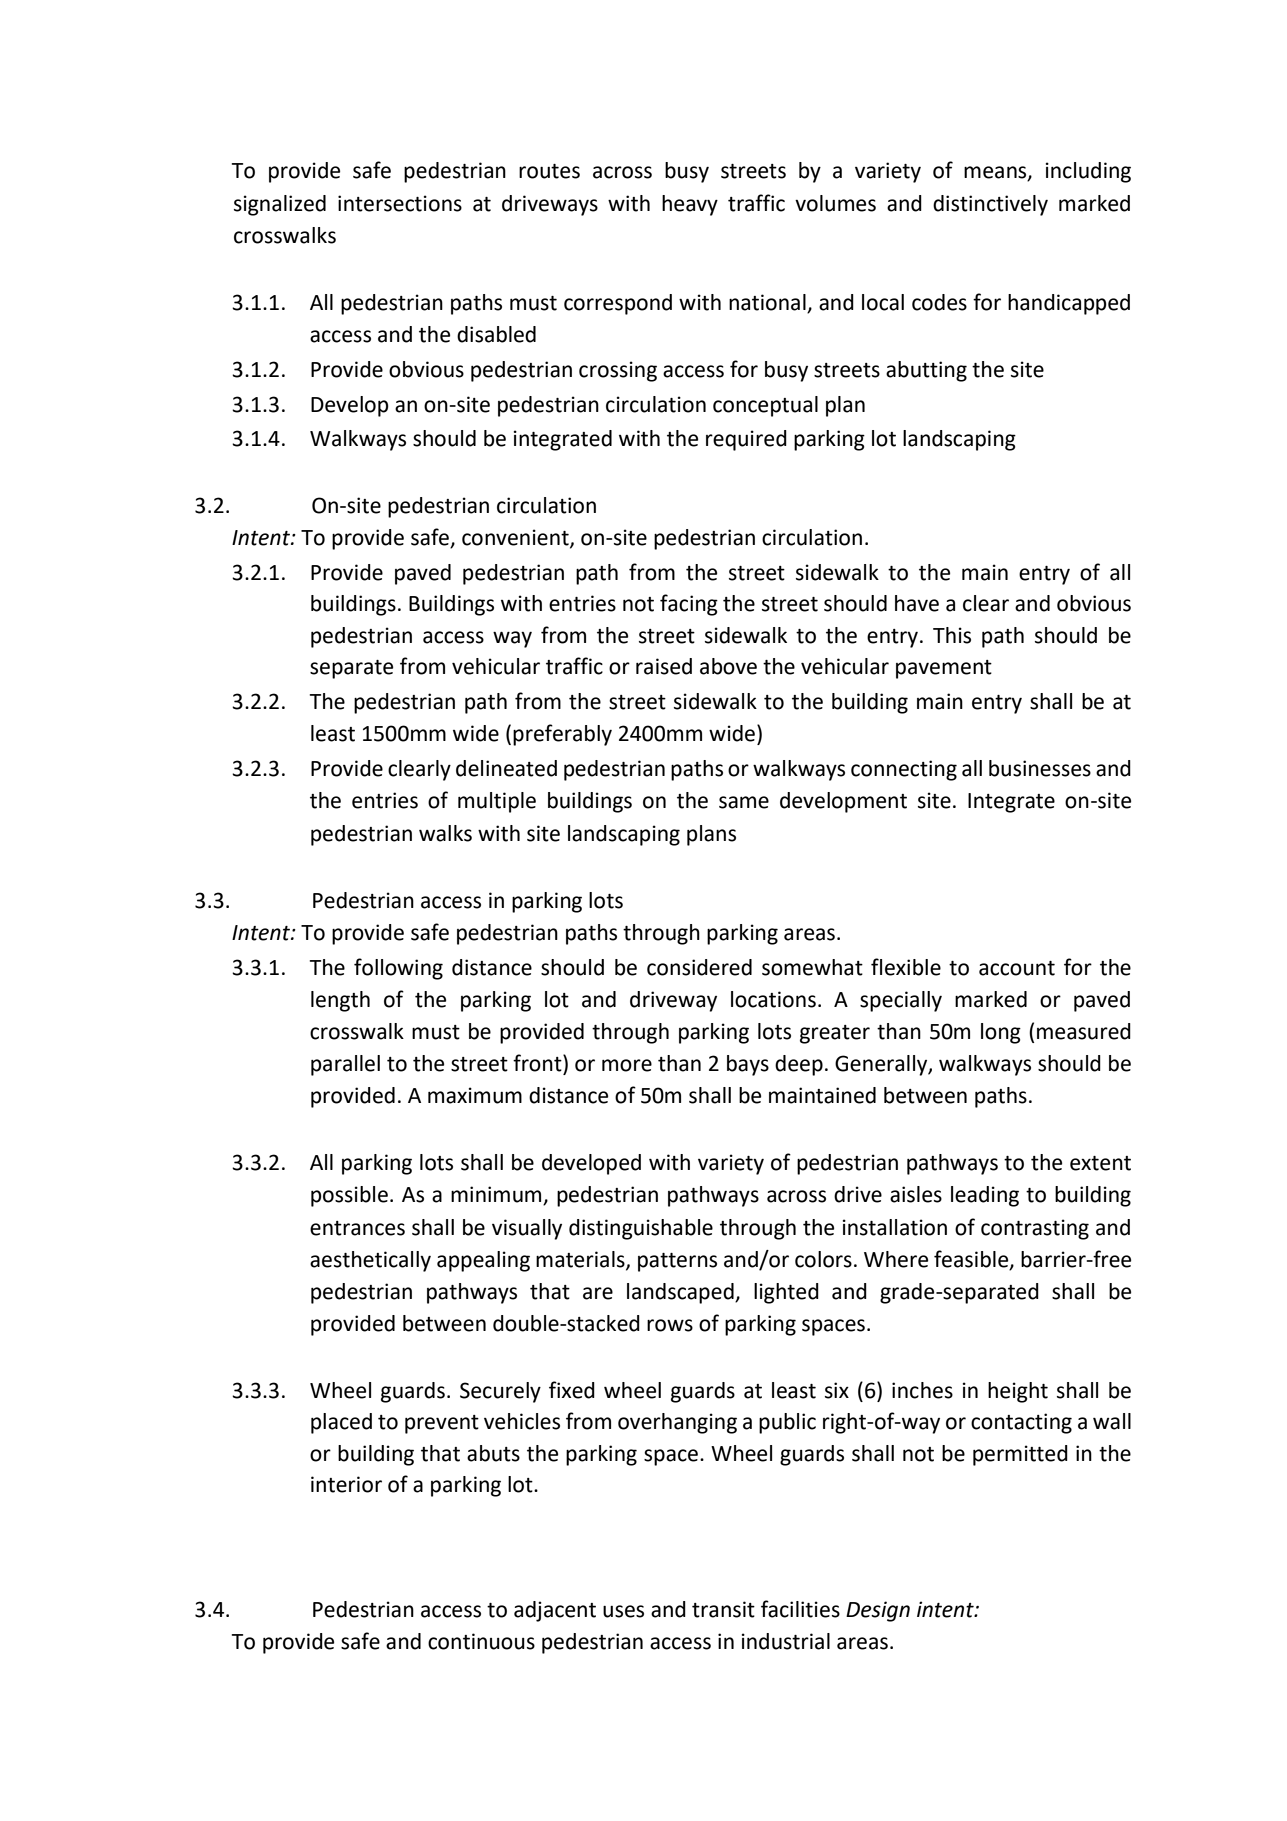 This document has width=1287, height=1821. Describe the element at coordinates (990, 205) in the document. I see `distinctively` at that location.
